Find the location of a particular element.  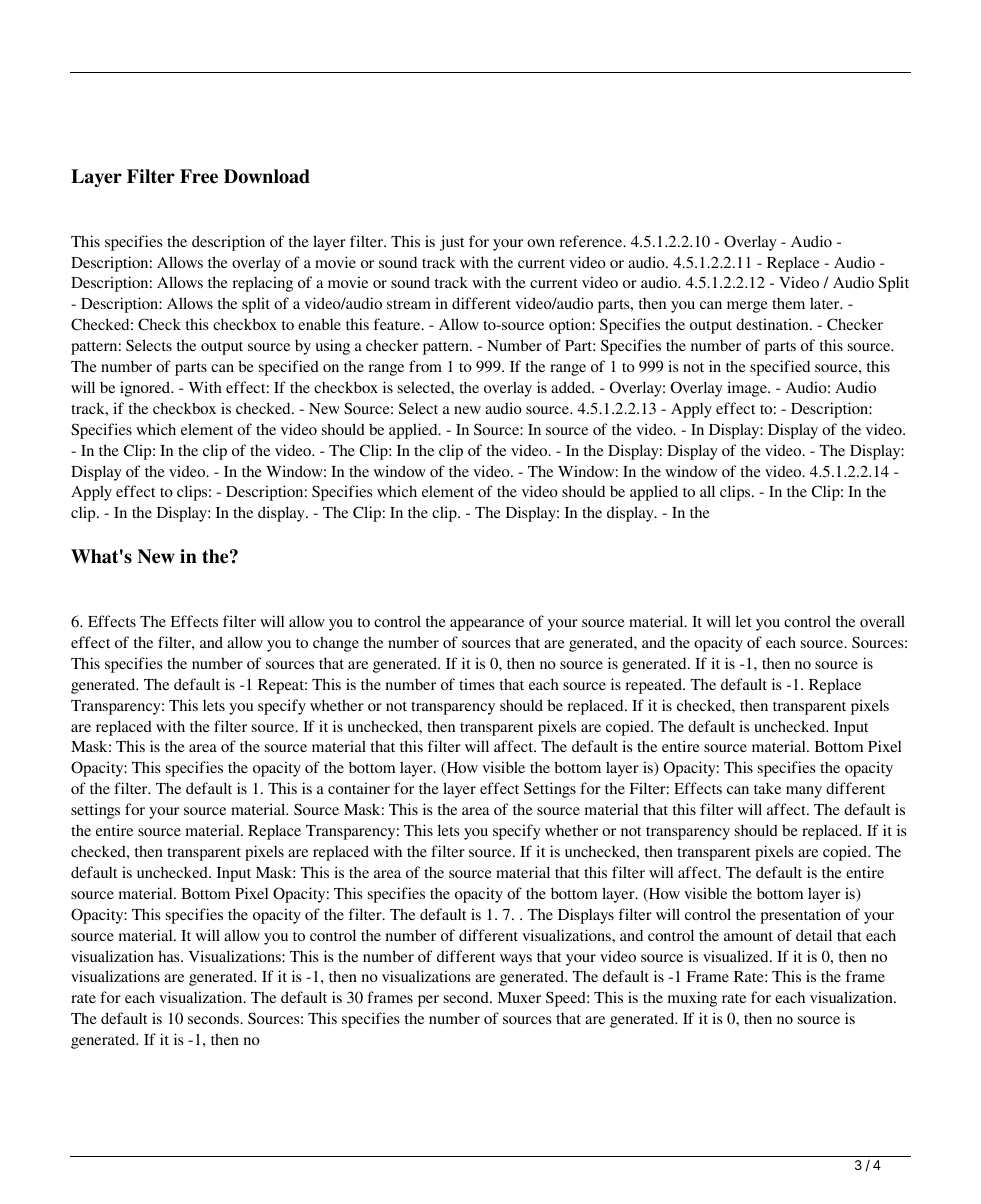

take is located at coordinates (767, 788).
